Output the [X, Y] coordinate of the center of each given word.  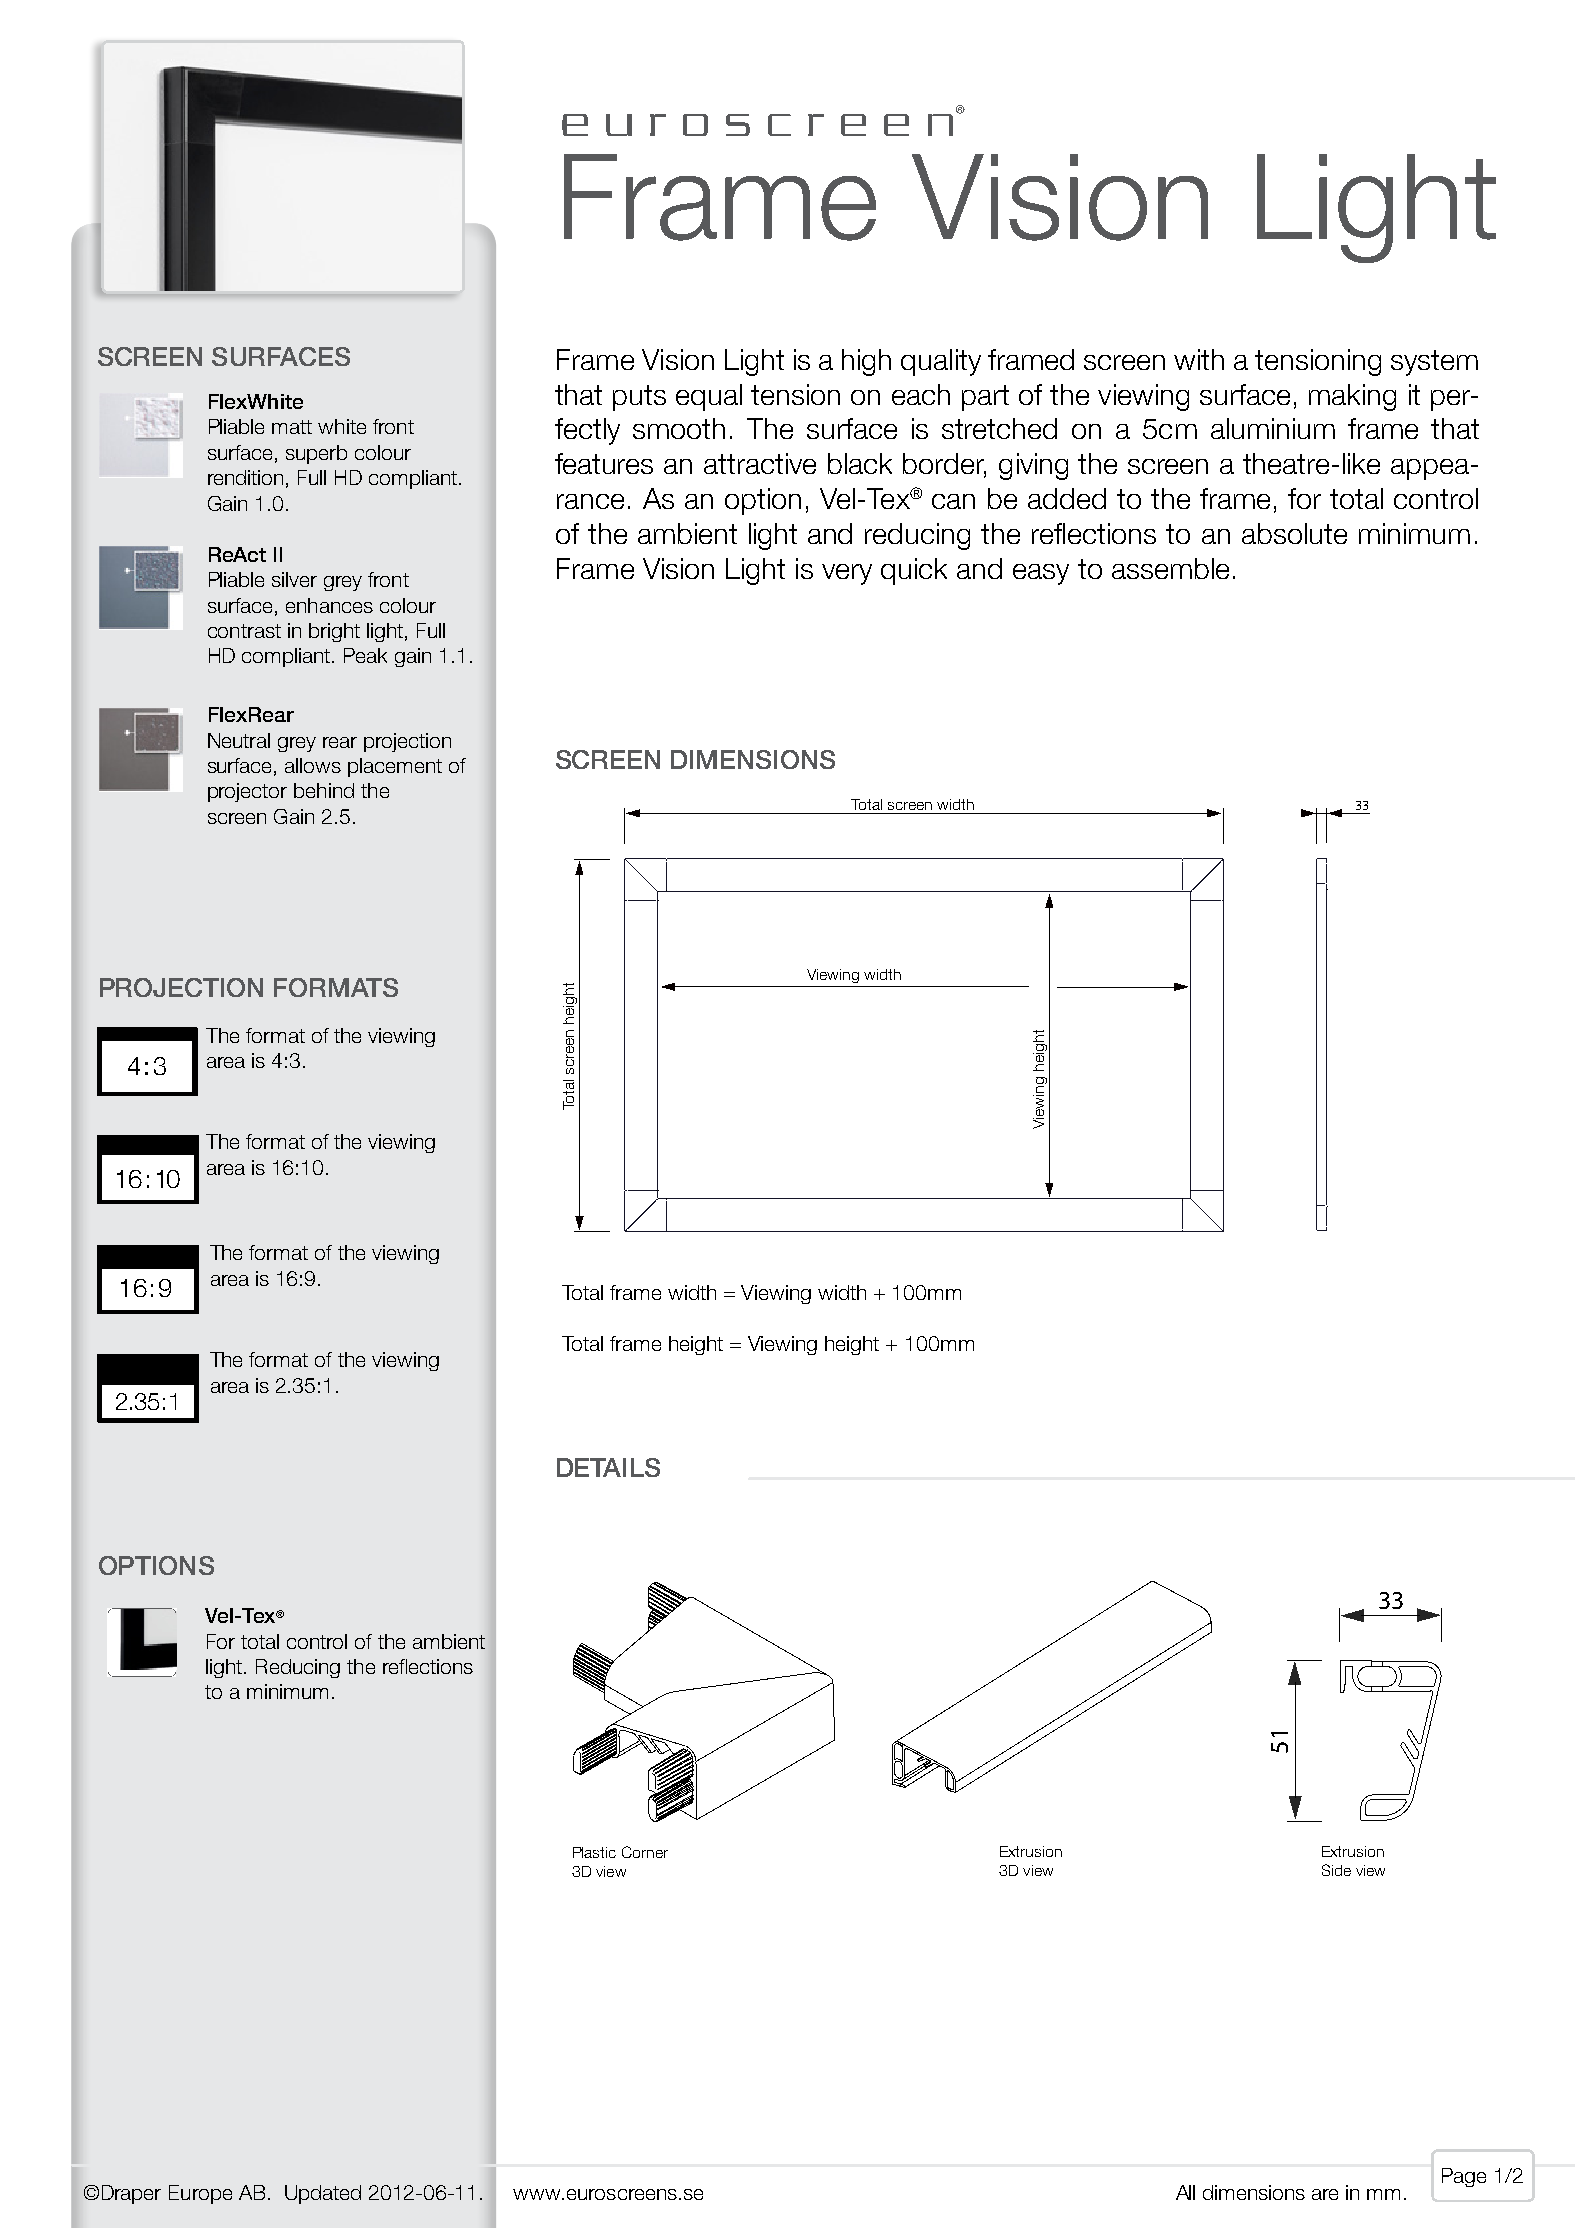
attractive [760, 463]
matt [292, 427]
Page [1464, 2177]
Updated [323, 2194]
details [608, 1467]
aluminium [1273, 428]
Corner [645, 1852]
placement [395, 767]
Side [1336, 1870]
